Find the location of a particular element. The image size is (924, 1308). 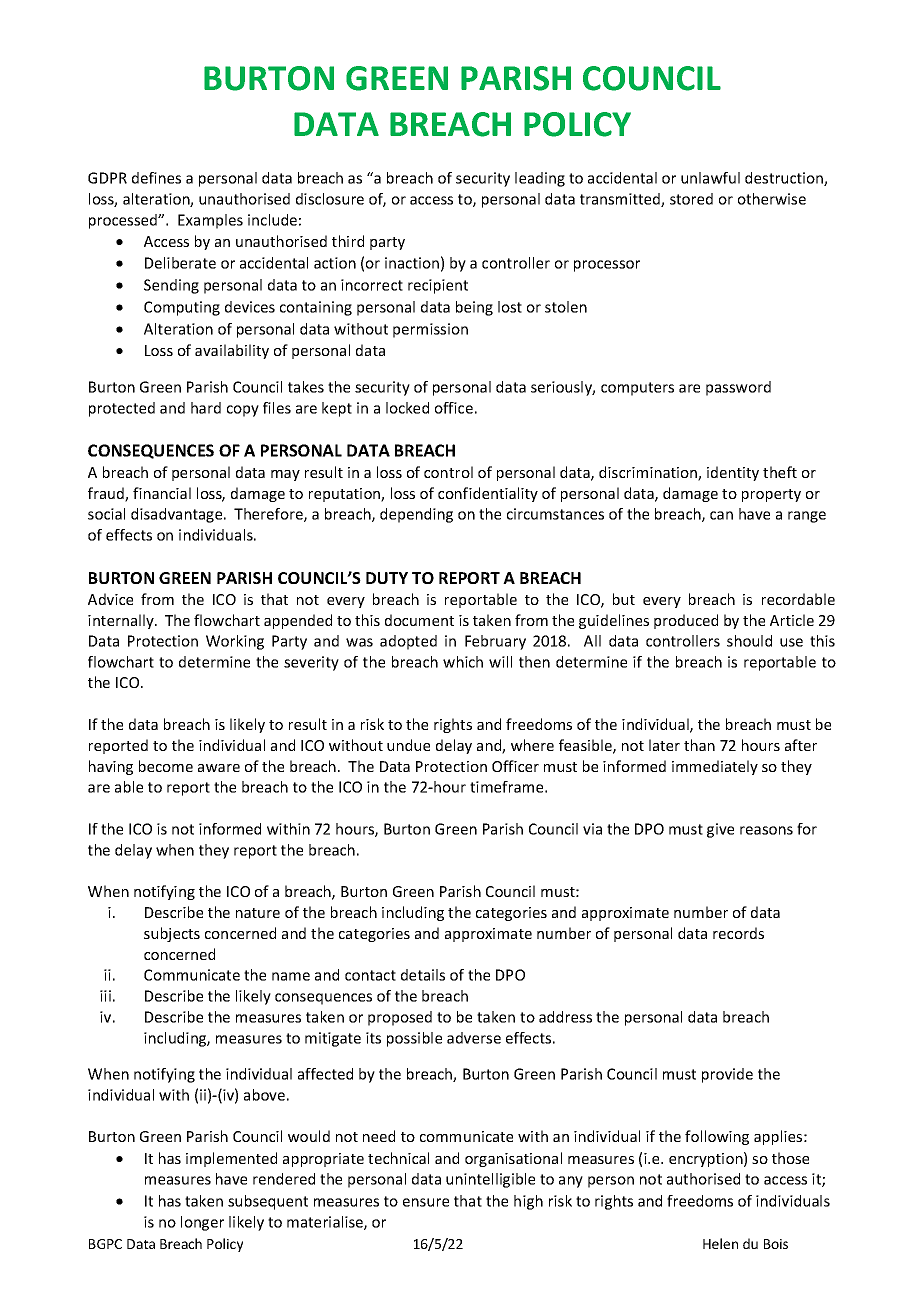

financial is located at coordinates (162, 493).
